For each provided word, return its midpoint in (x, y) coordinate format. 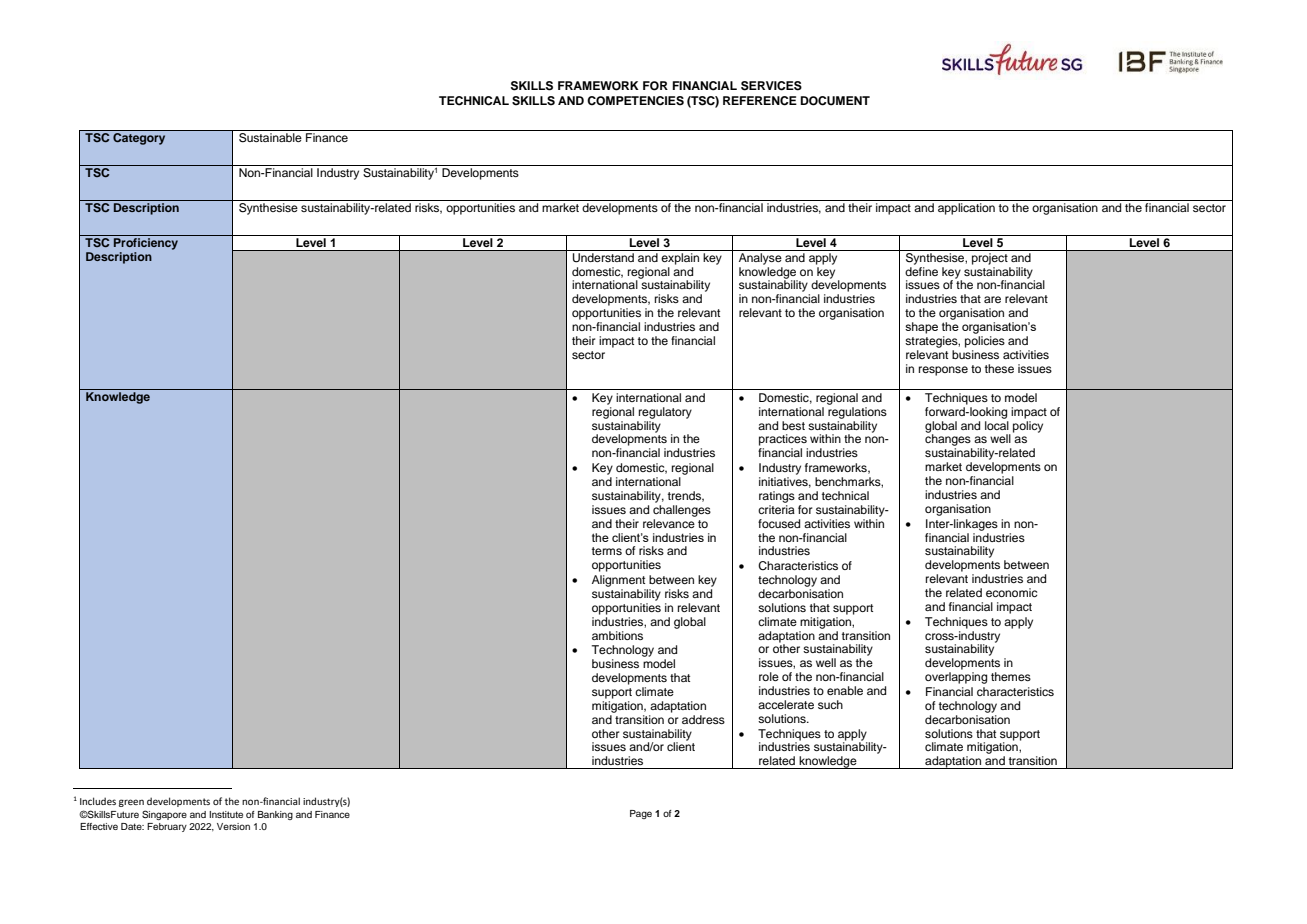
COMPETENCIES (635, 101)
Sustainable (270, 138)
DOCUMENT (835, 101)
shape (921, 328)
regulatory (665, 413)
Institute (226, 814)
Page (641, 814)
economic (1011, 592)
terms (607, 551)
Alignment (618, 581)
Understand (603, 258)
